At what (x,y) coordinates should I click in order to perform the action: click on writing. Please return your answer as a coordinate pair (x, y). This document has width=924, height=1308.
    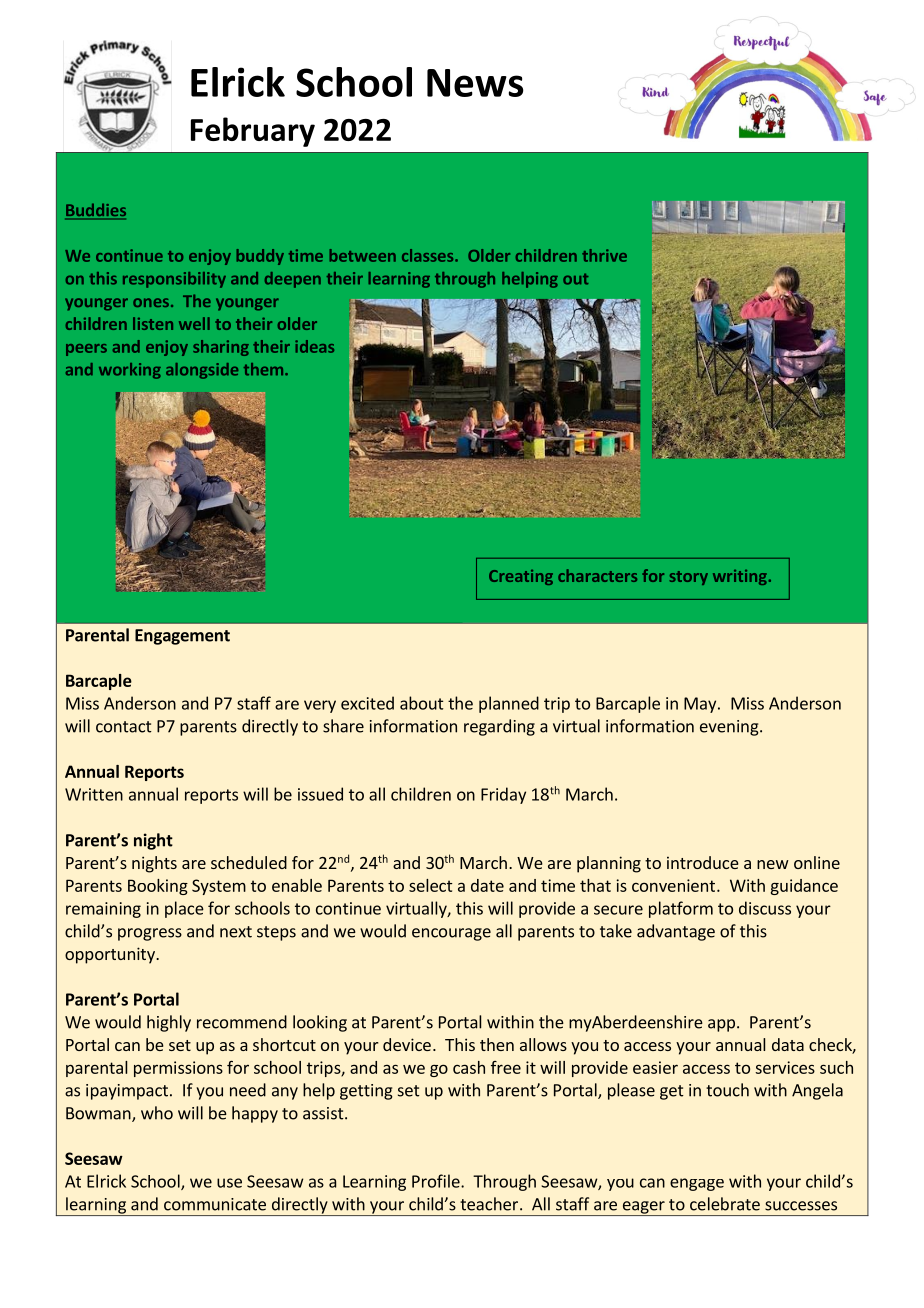
    Looking at the image, I should click on (740, 577).
